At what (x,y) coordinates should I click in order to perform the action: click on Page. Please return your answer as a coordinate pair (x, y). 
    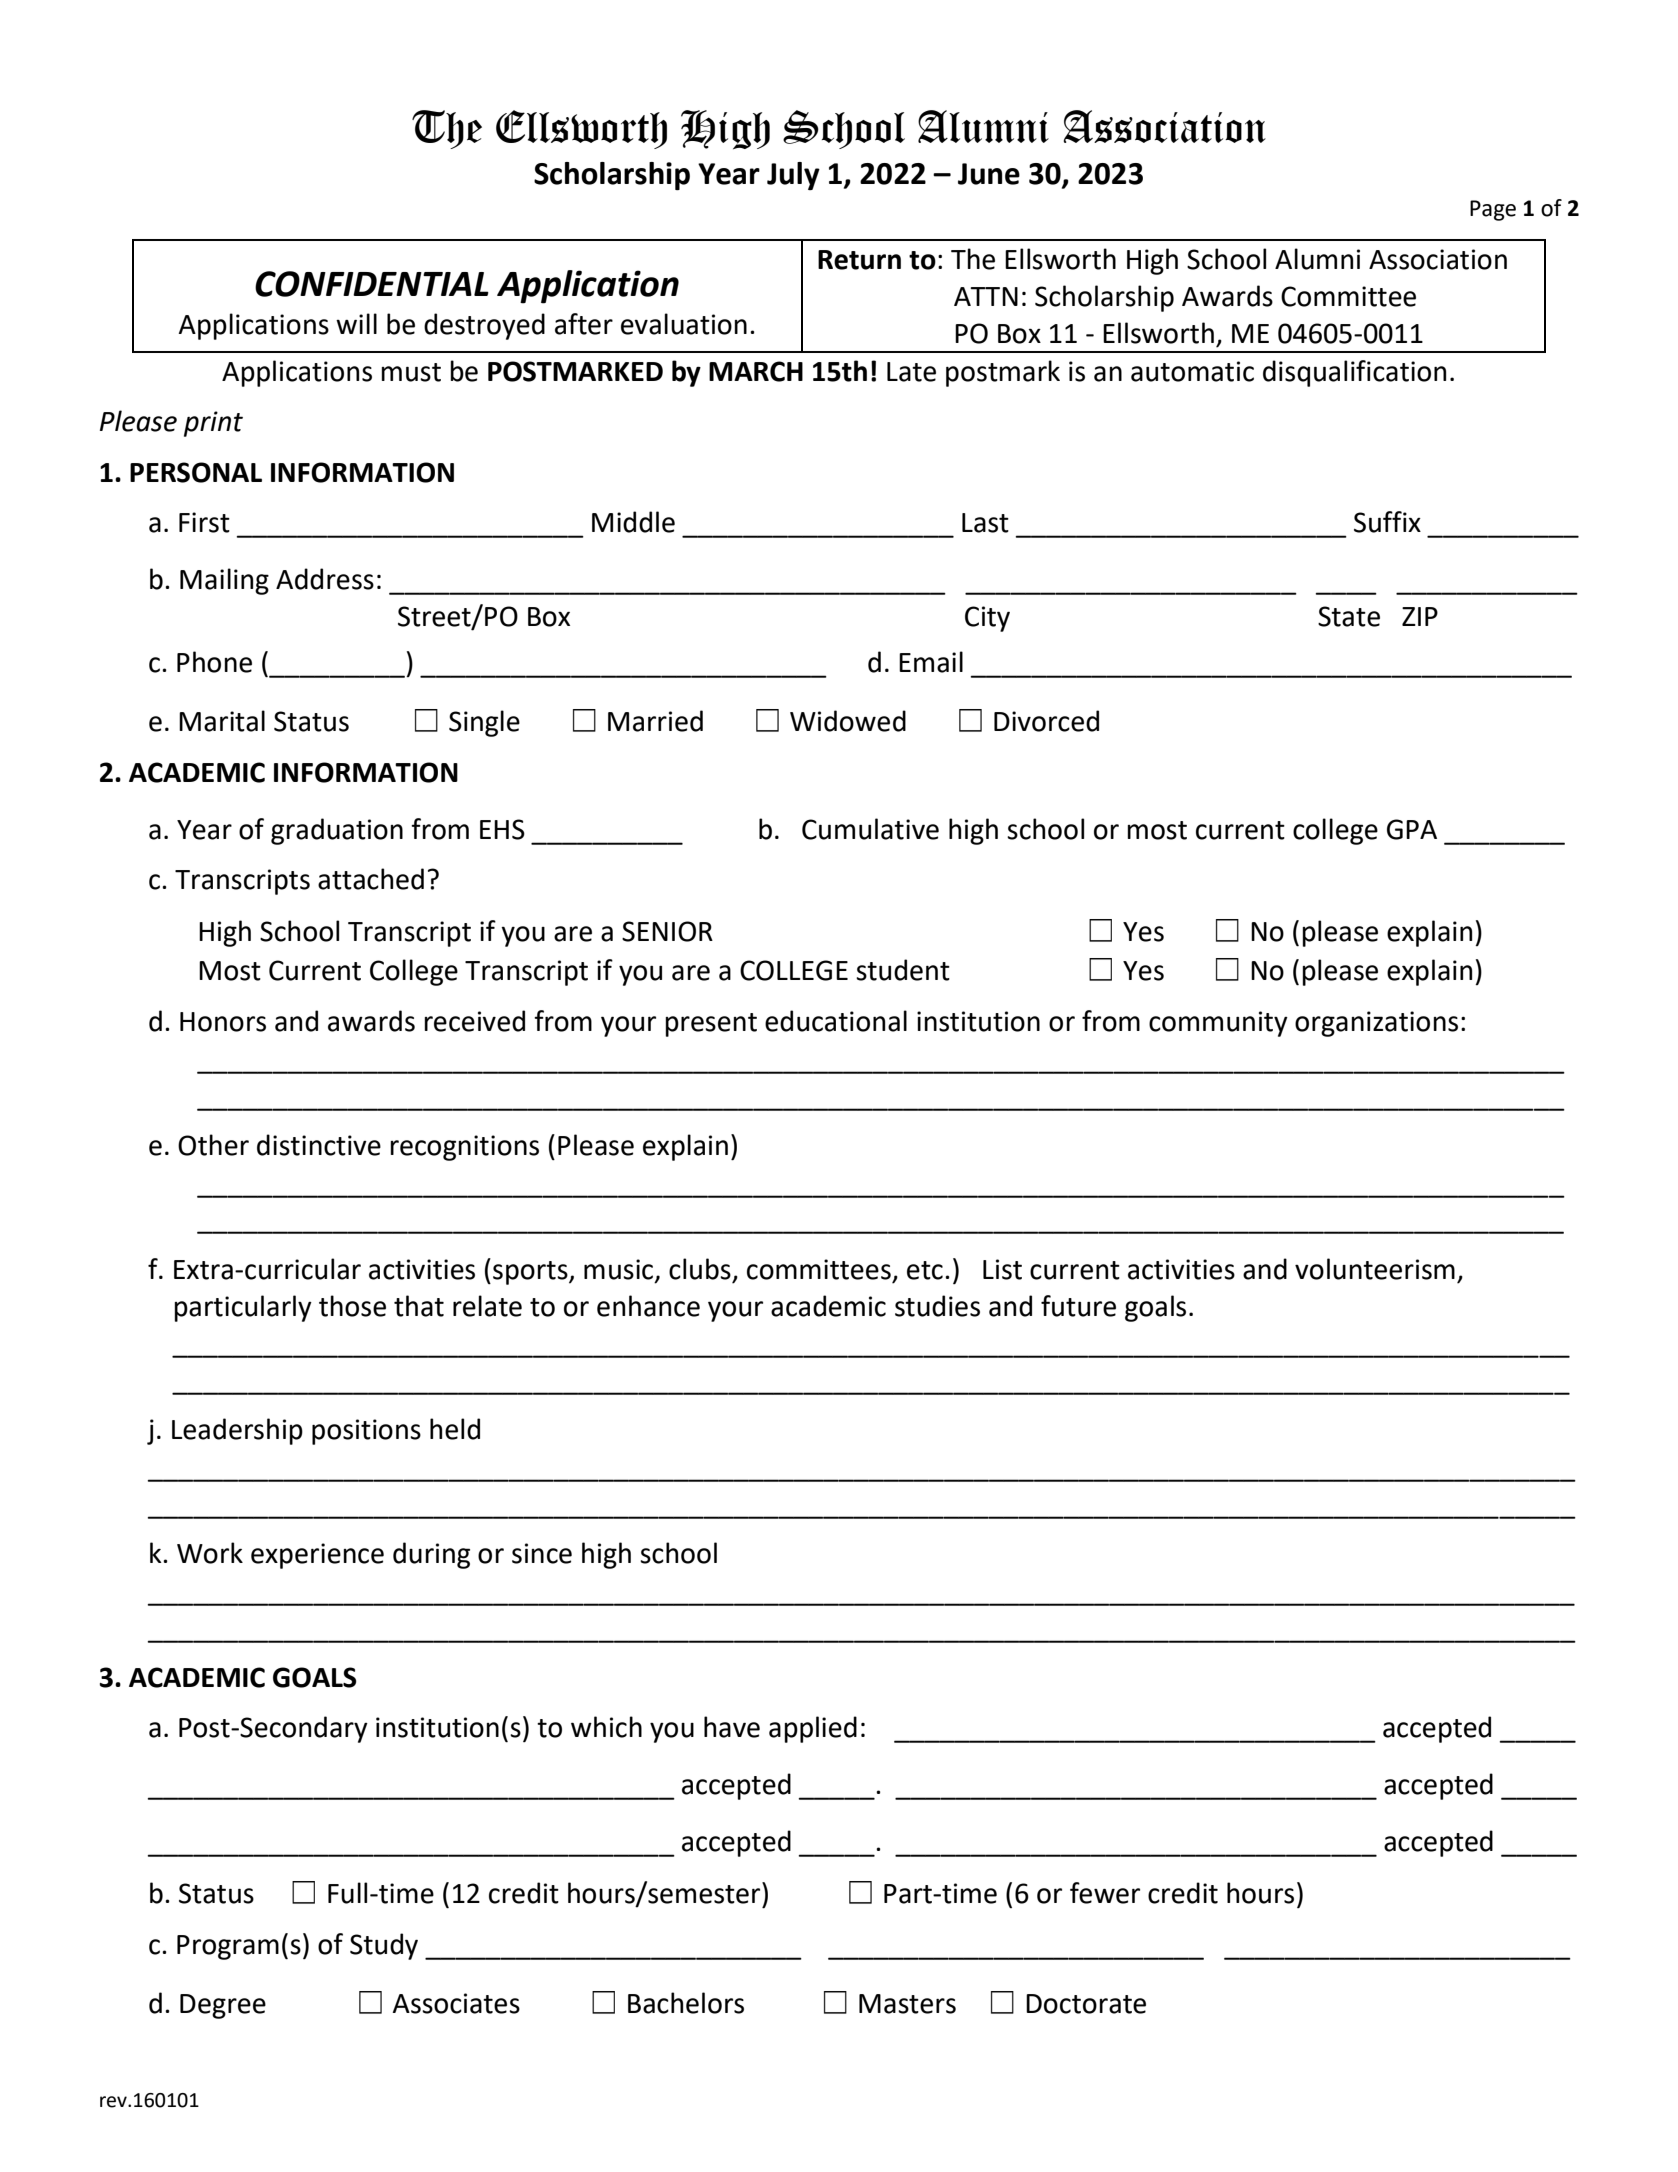
    Looking at the image, I should click on (1493, 210).
